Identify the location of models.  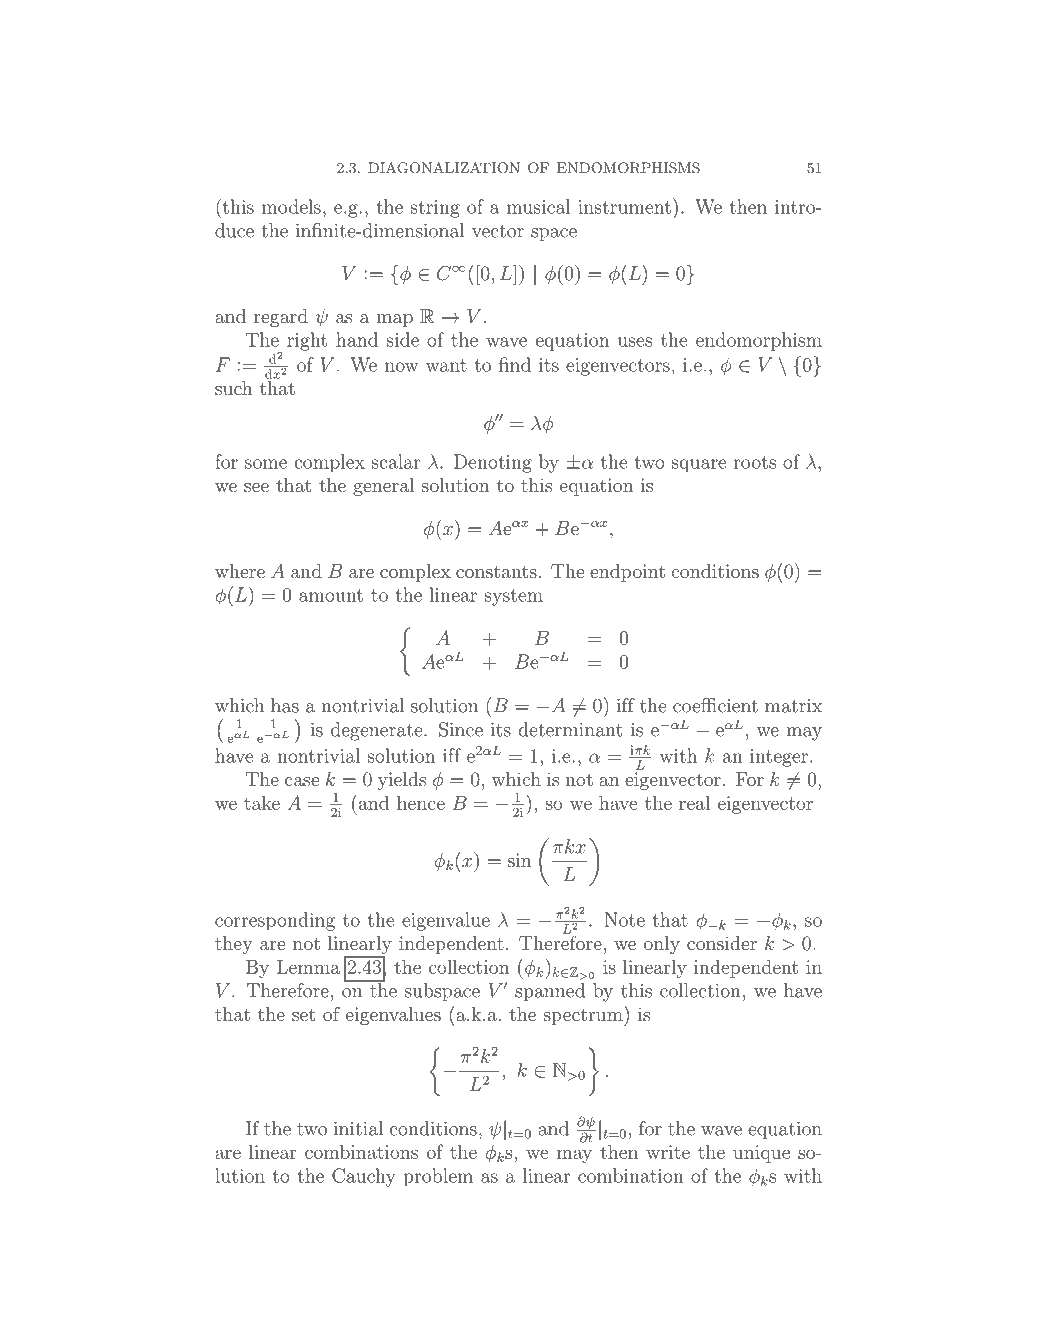
(291, 206).
